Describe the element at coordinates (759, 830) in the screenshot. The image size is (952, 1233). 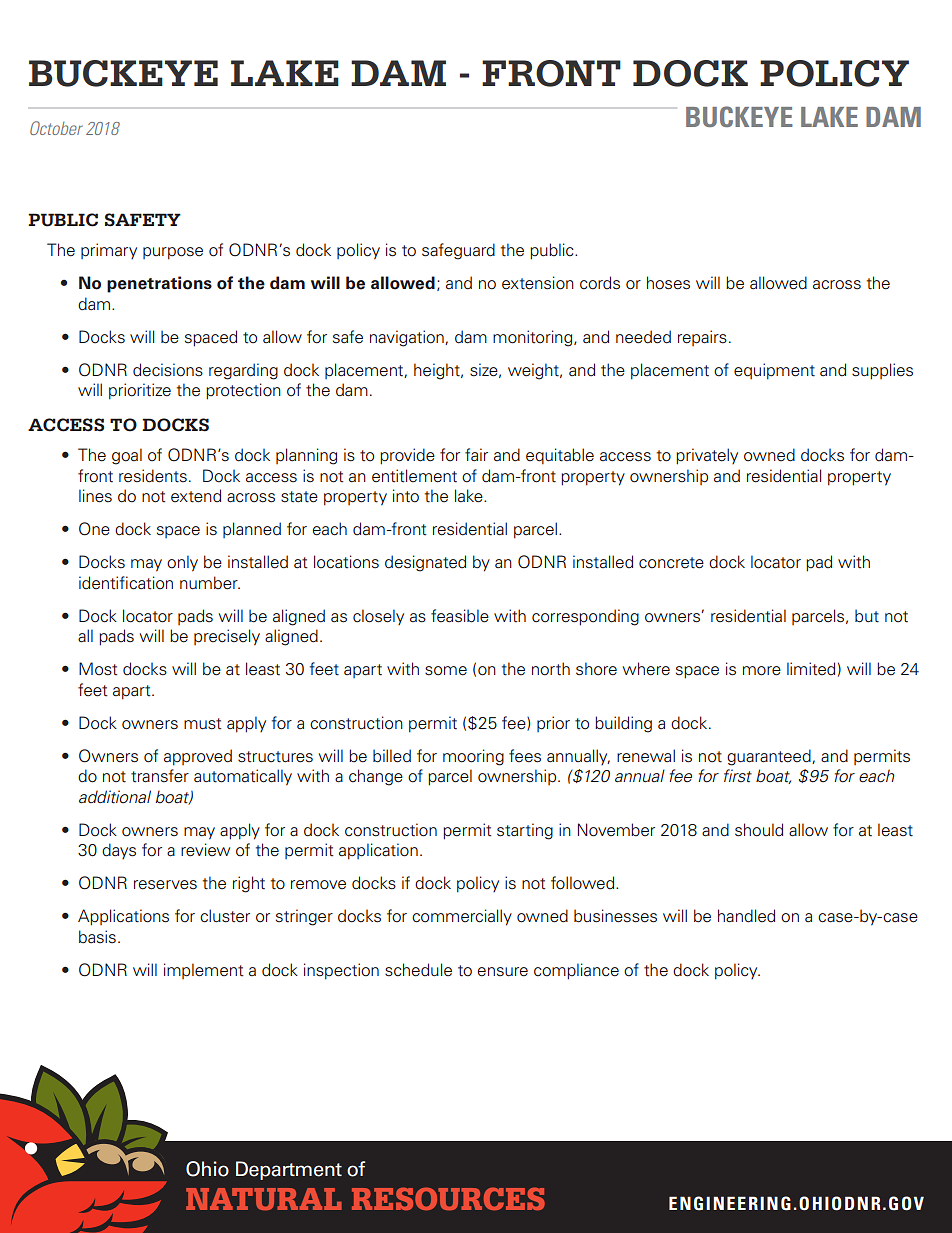
I see `should` at that location.
